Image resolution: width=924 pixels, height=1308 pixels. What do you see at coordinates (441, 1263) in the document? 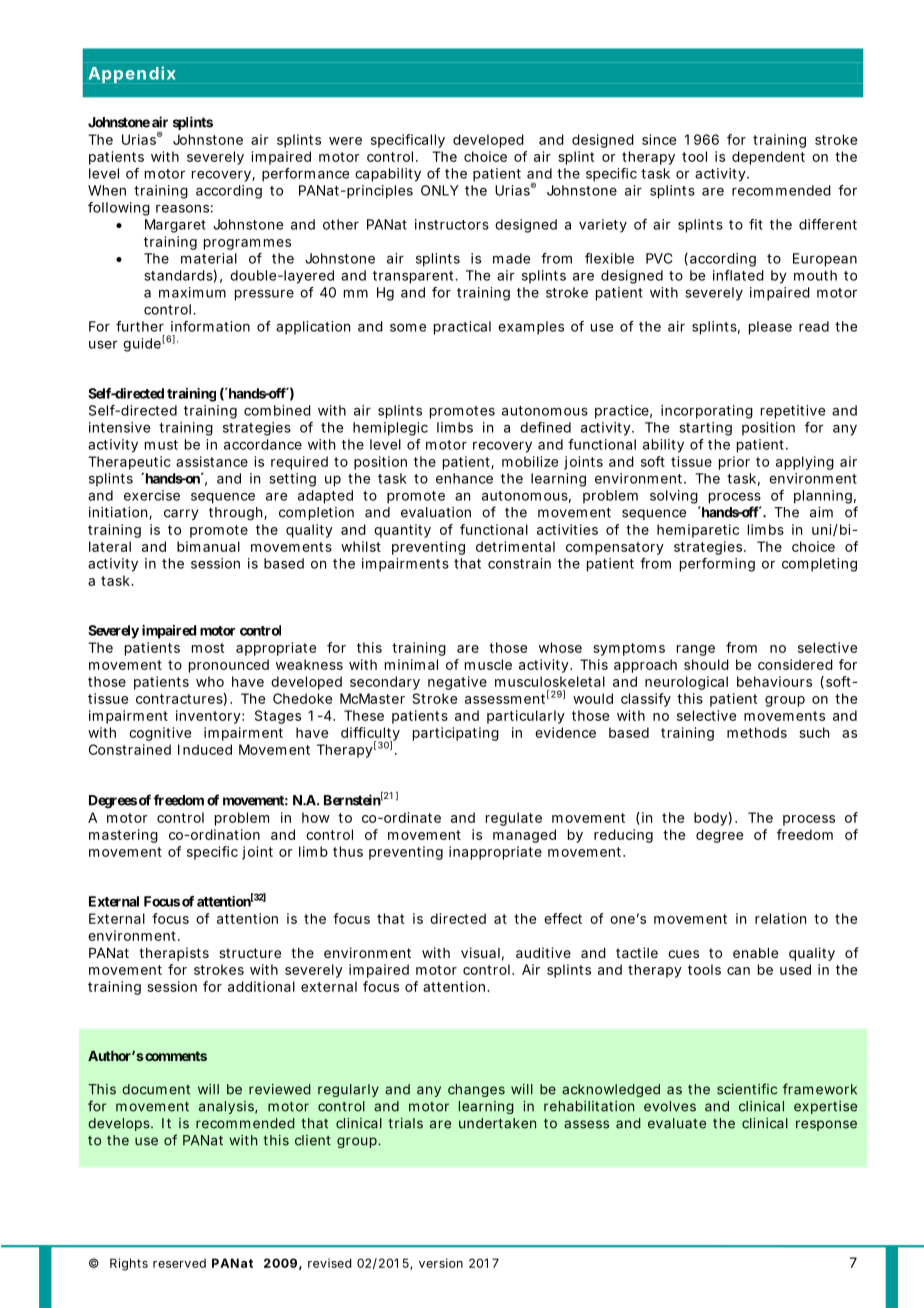
I see `version` at bounding box center [441, 1263].
